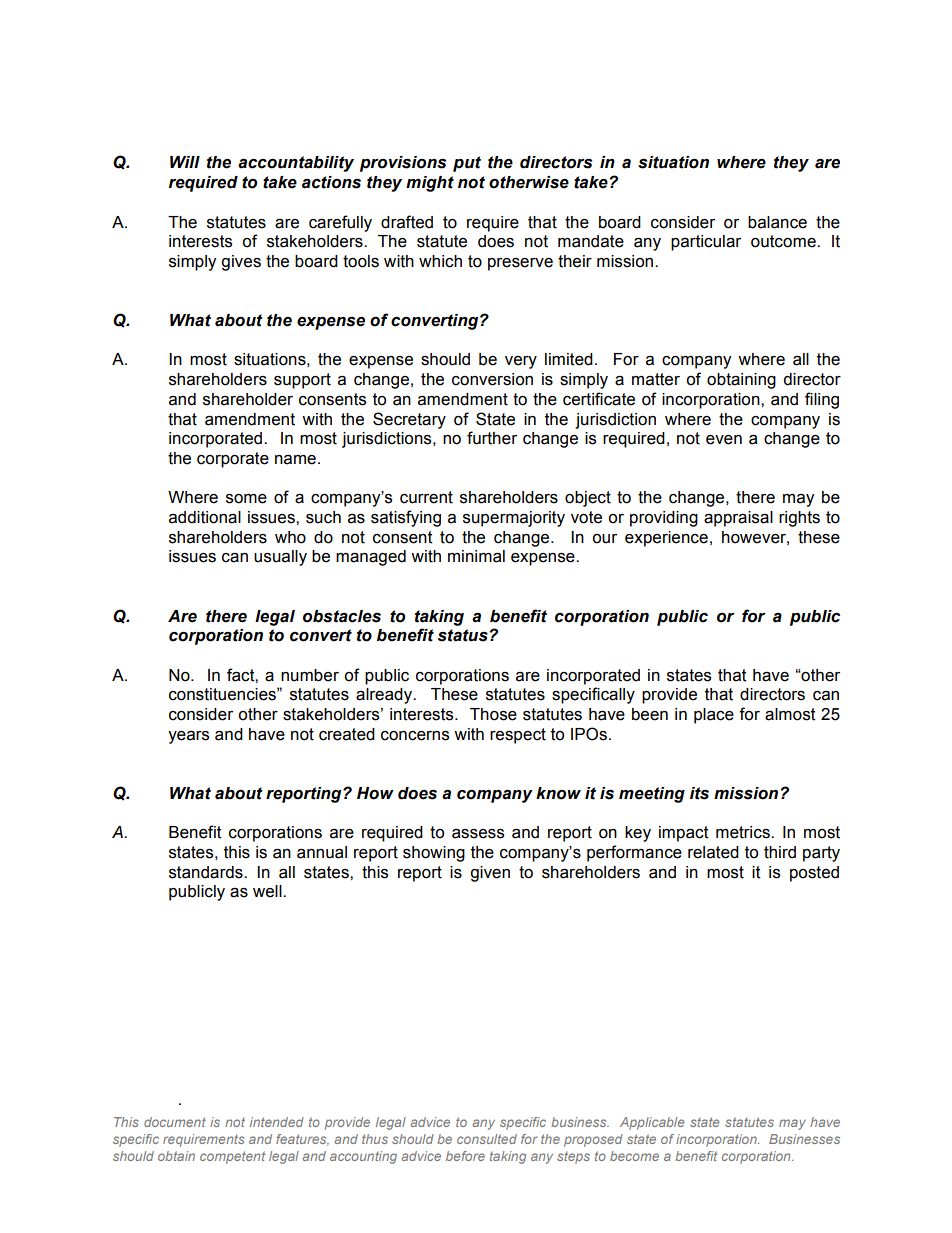 The image size is (952, 1233). What do you see at coordinates (777, 222) in the screenshot?
I see `balance` at bounding box center [777, 222].
